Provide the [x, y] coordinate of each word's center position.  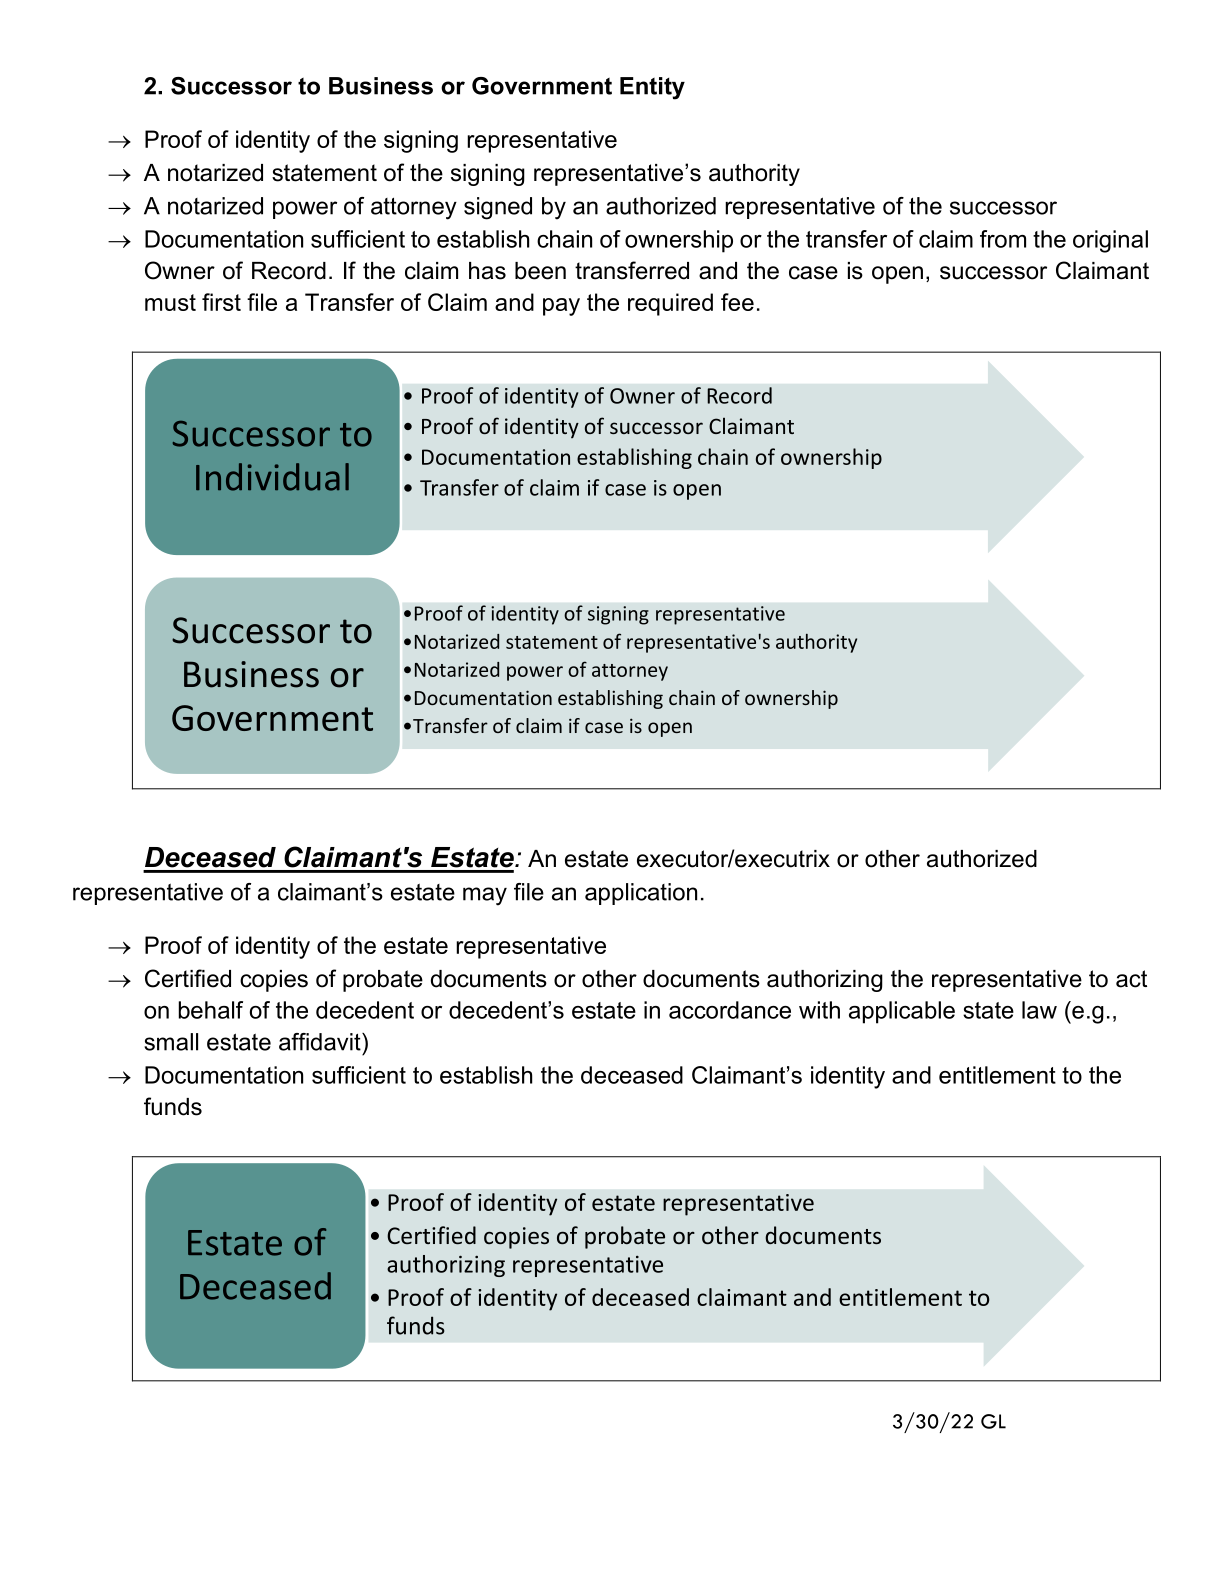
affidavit [321, 1042]
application [641, 894]
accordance [730, 1010]
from [1003, 239]
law [1039, 1010]
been [540, 271]
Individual [272, 477]
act [1131, 979]
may [485, 896]
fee [737, 302]
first [221, 302]
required [670, 304]
